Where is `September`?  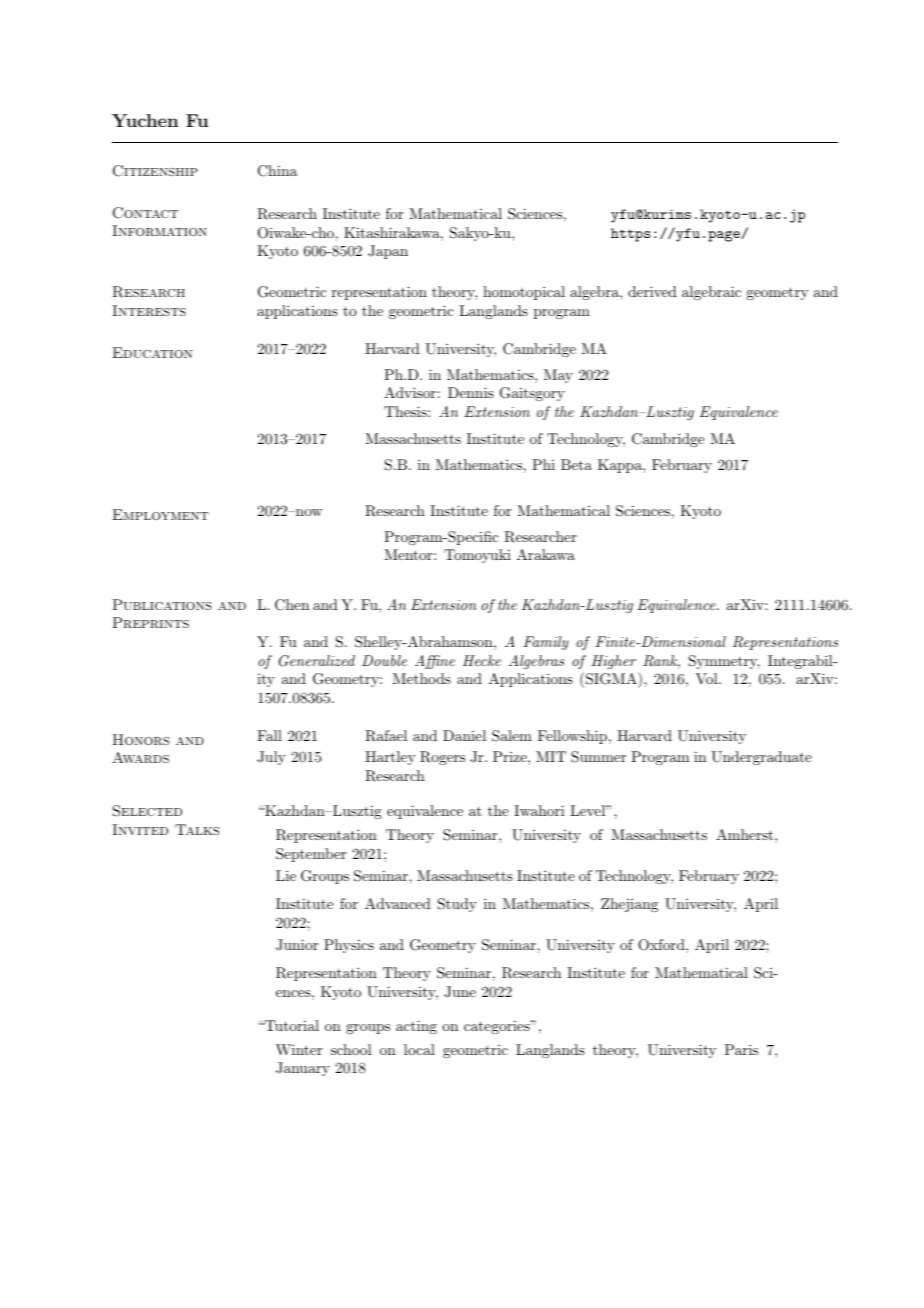
September is located at coordinates (311, 855).
